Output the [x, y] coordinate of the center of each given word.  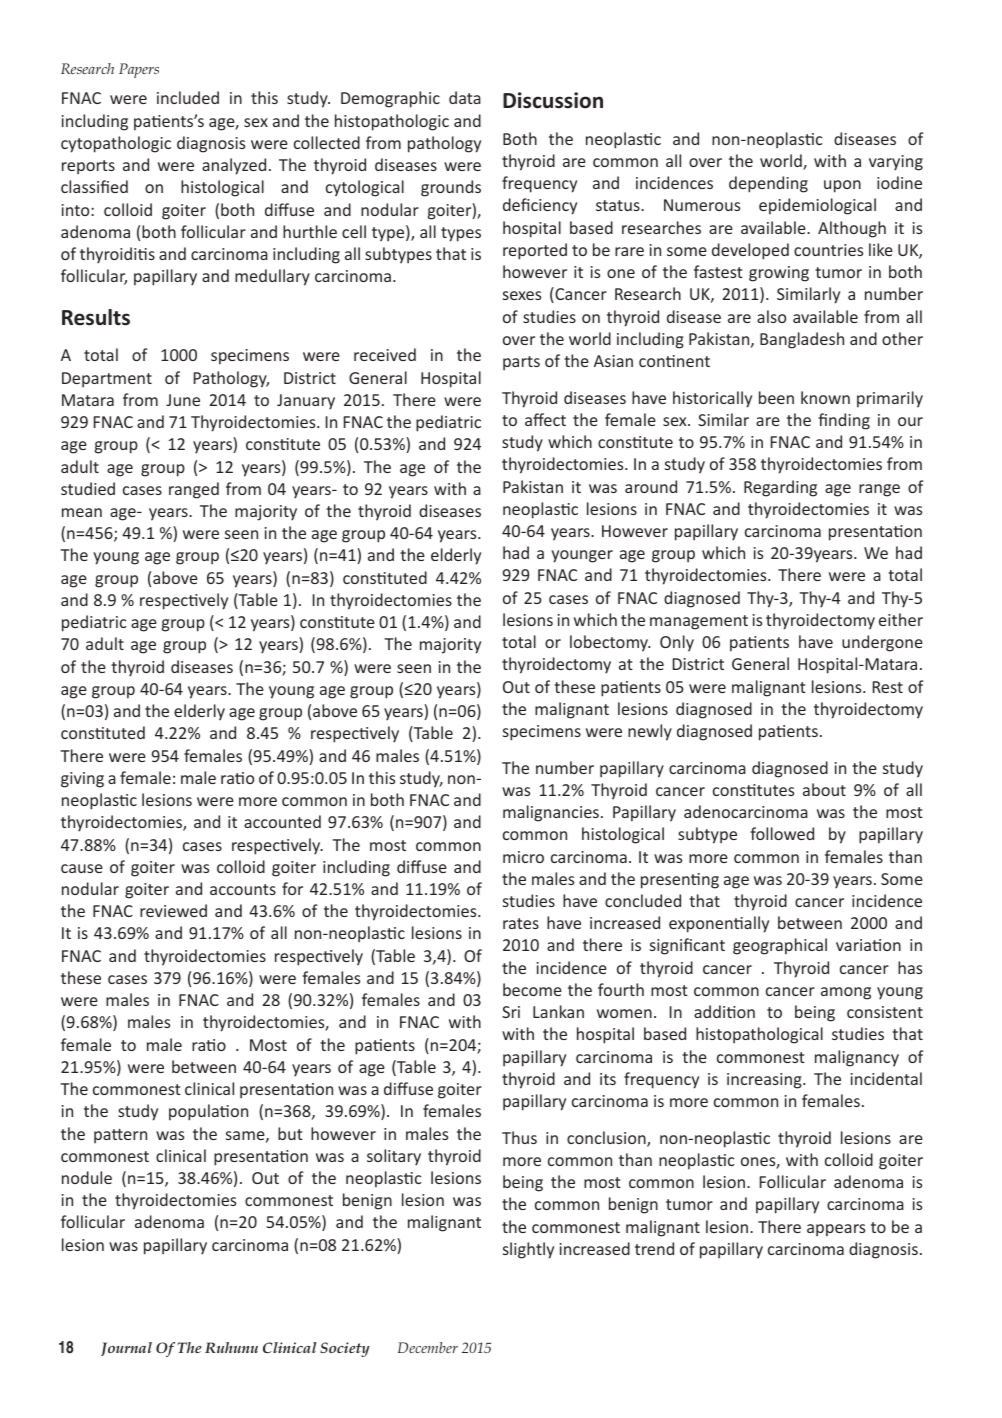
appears [836, 1230]
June [183, 400]
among [846, 993]
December [428, 1347]
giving [82, 780]
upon [842, 186]
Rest [888, 687]
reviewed [173, 910]
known [825, 397]
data [465, 97]
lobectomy [610, 643]
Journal [126, 1349]
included [188, 97]
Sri [511, 1012]
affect [545, 419]
